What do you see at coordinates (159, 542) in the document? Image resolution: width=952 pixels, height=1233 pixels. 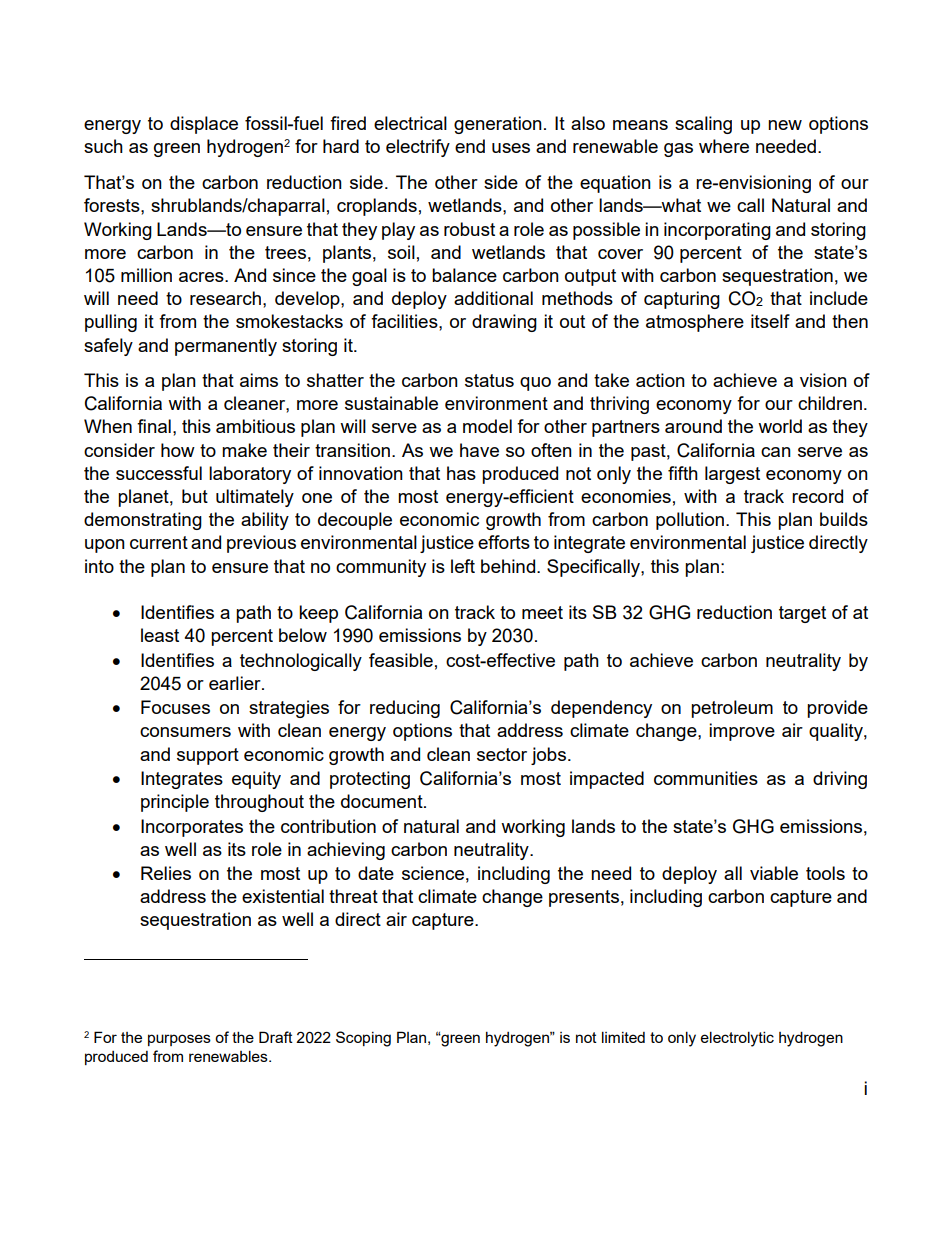 I see `current` at bounding box center [159, 542].
